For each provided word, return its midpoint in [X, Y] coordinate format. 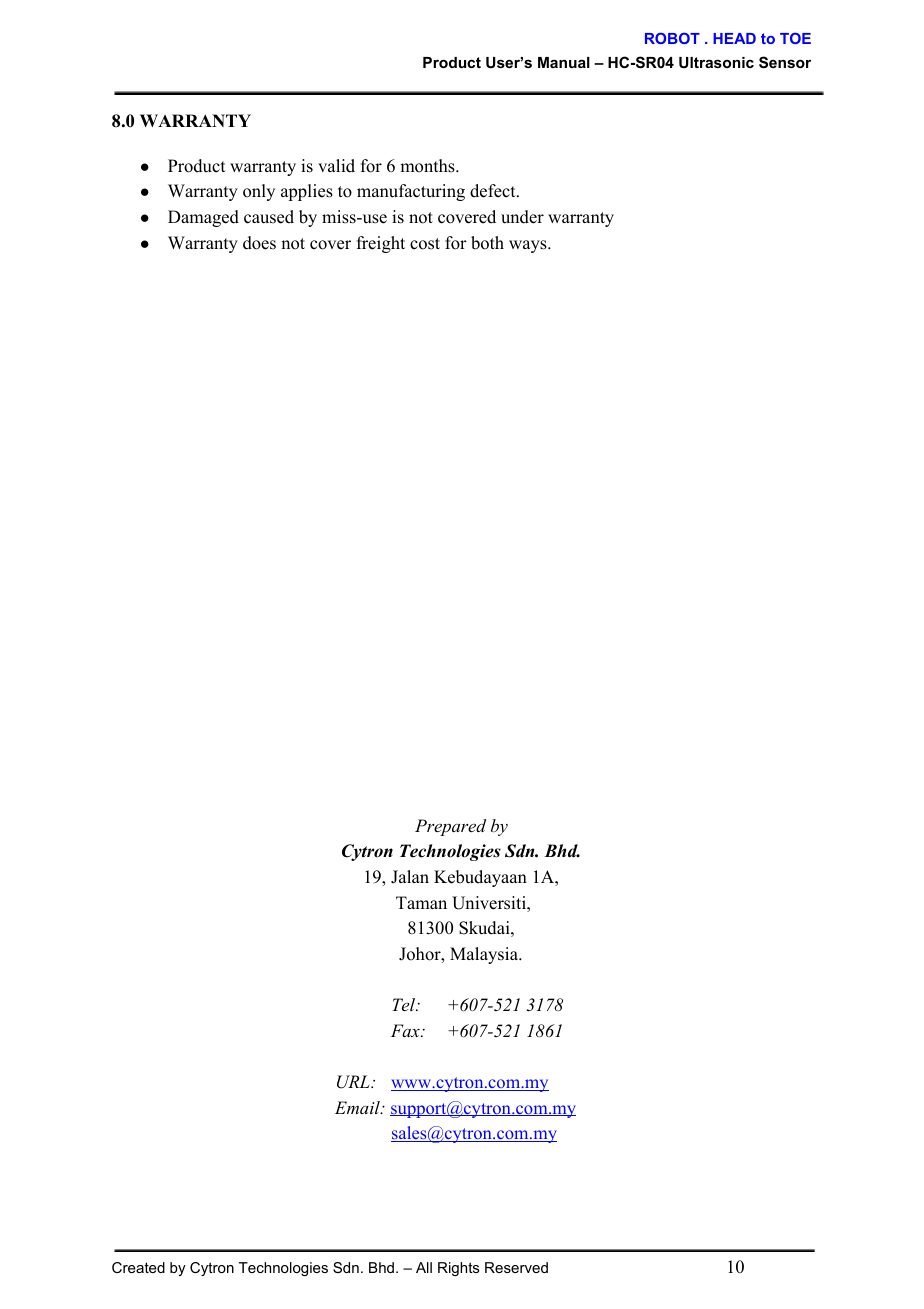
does [259, 243]
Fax [406, 1030]
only [259, 192]
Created [138, 1267]
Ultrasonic [716, 62]
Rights [459, 1269]
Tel [405, 1004]
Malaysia [485, 955]
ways [529, 246]
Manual [564, 62]
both [487, 243]
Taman [421, 902]
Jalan [410, 877]
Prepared [450, 827]
